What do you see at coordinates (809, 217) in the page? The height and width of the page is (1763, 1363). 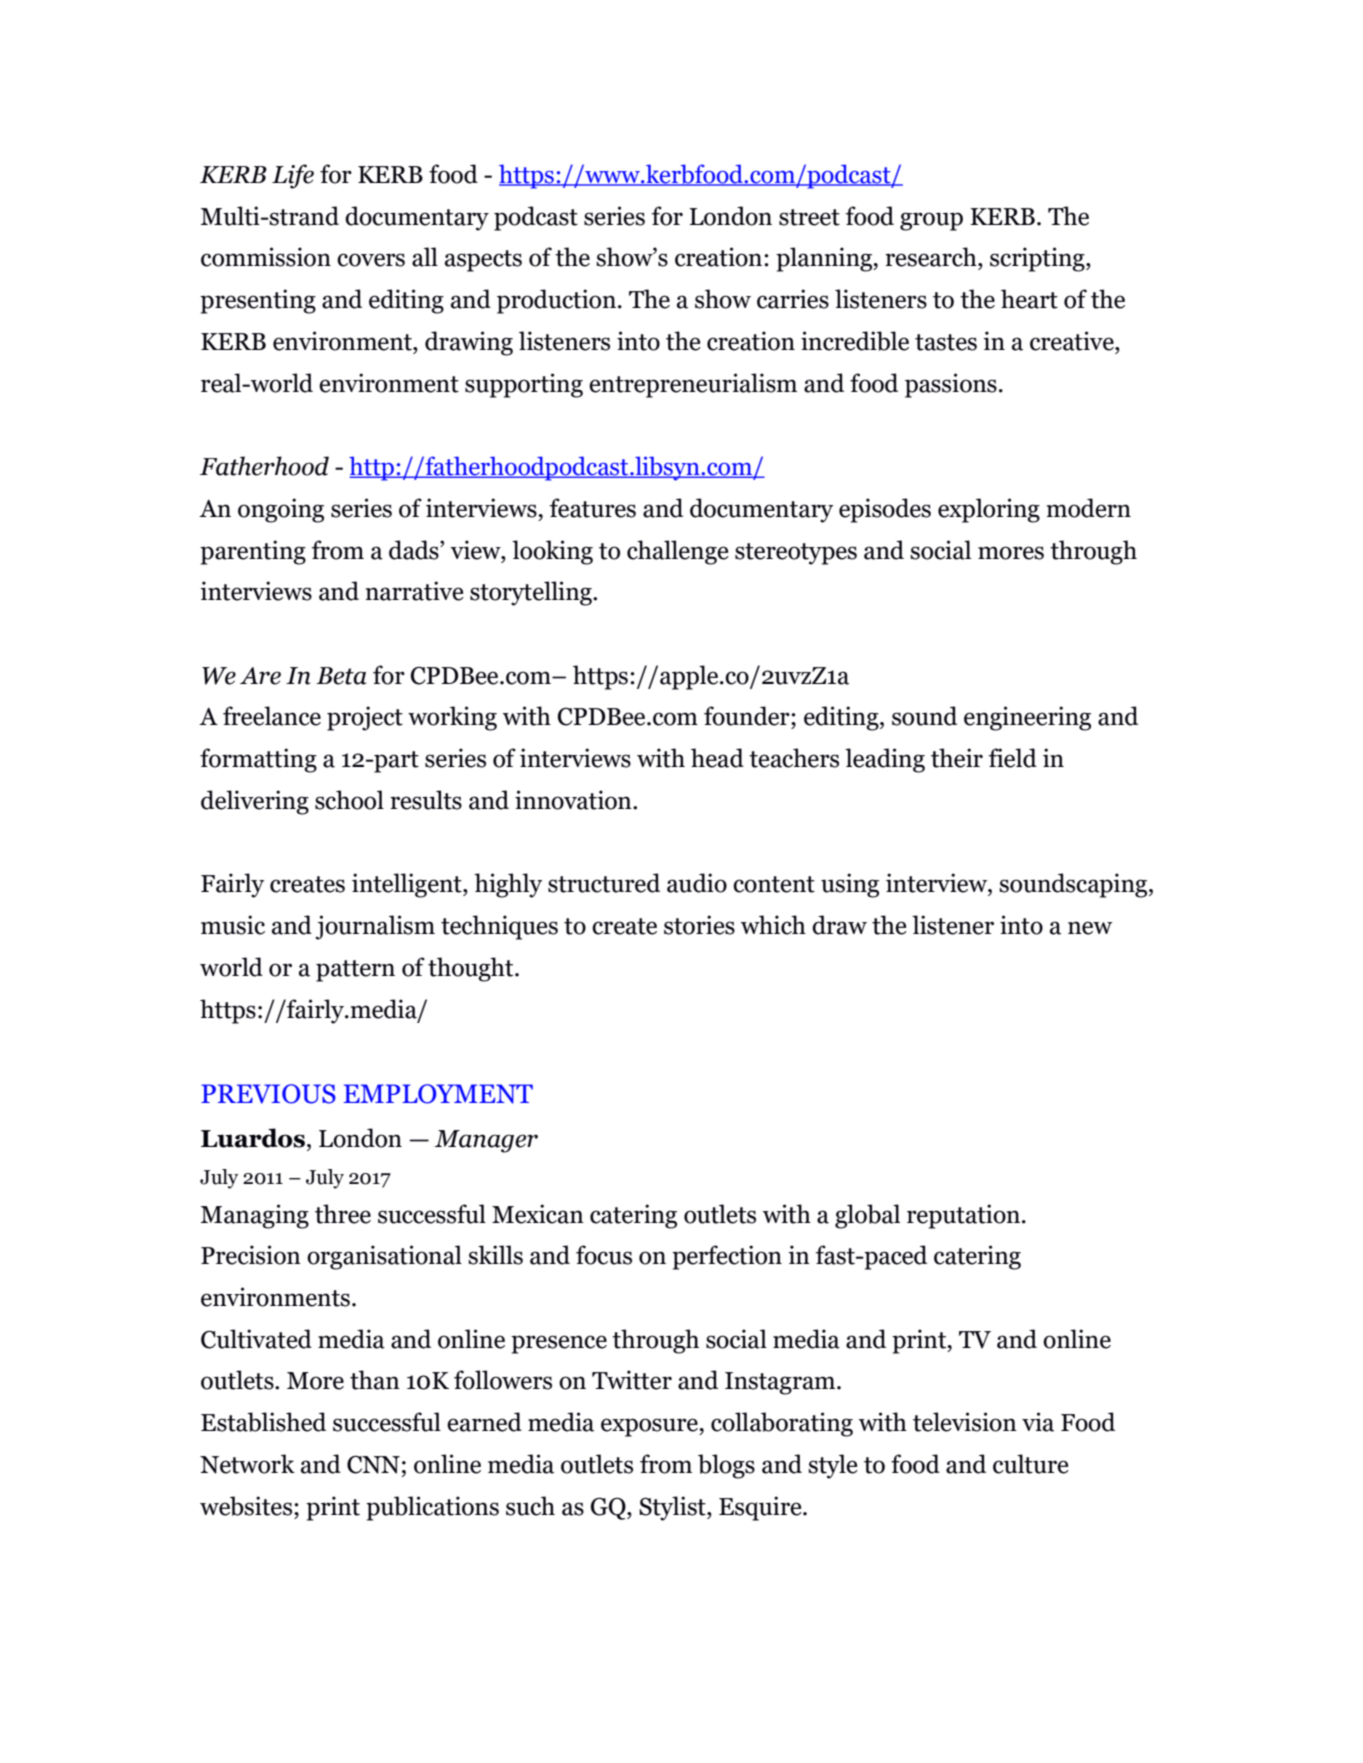 I see `street` at bounding box center [809, 217].
